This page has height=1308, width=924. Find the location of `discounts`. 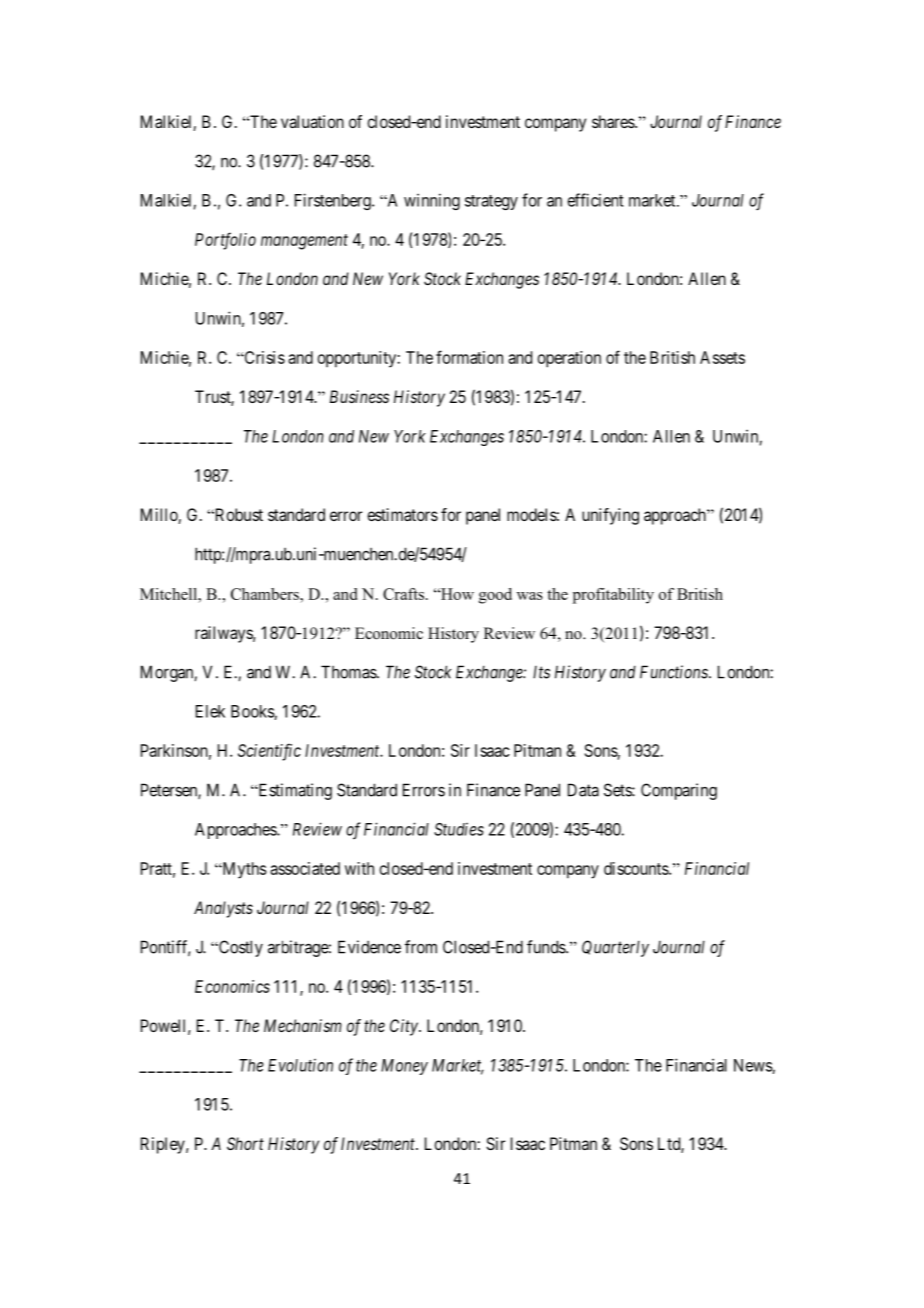

discounts is located at coordinates (637, 868).
